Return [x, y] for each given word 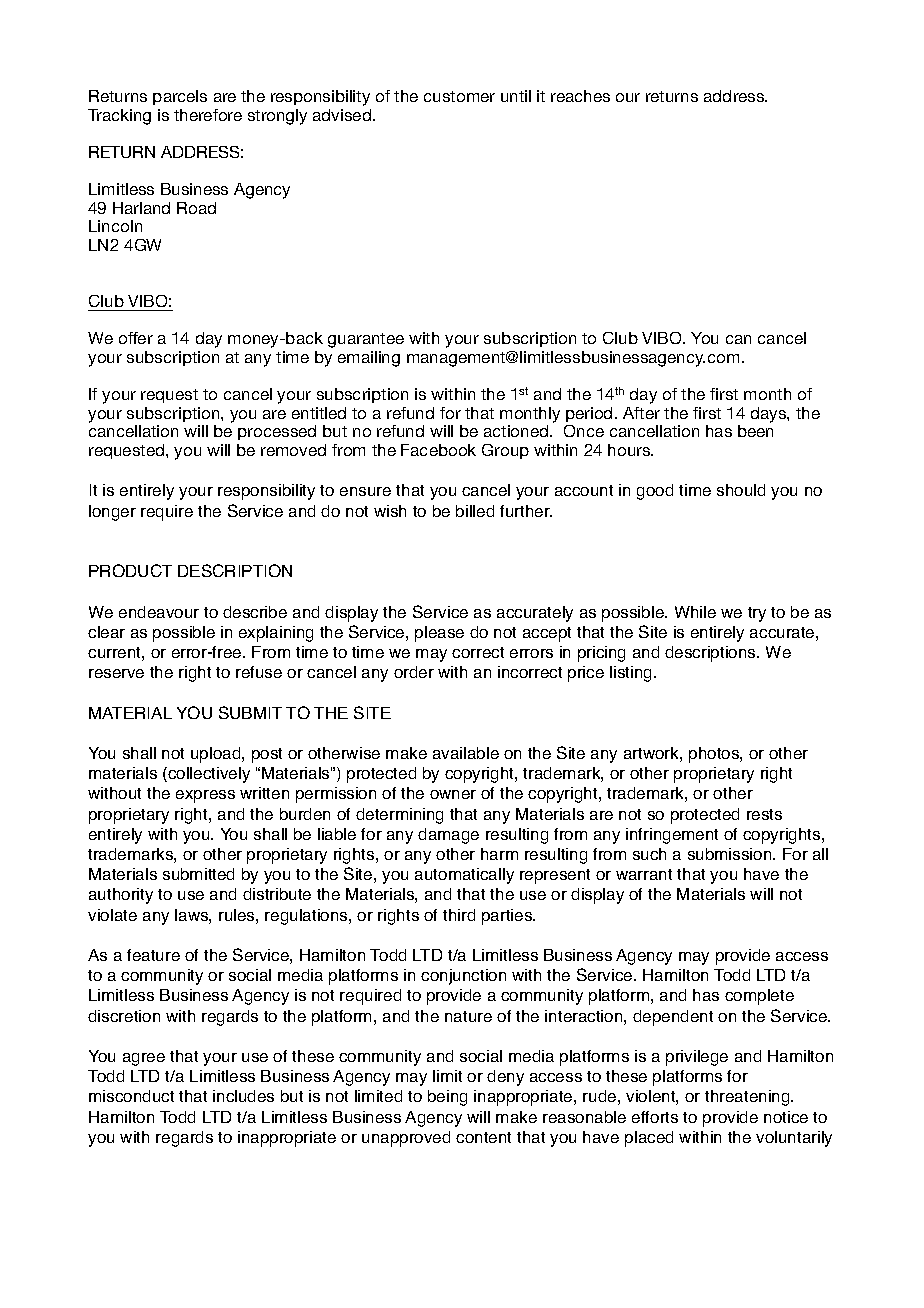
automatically [464, 876]
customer [459, 96]
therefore [208, 115]
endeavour [159, 612]
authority [121, 896]
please [439, 634]
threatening [748, 1098]
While [695, 612]
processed [277, 432]
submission [731, 854]
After [641, 413]
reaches [580, 96]
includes [243, 1096]
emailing [369, 359]
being [447, 1098]
